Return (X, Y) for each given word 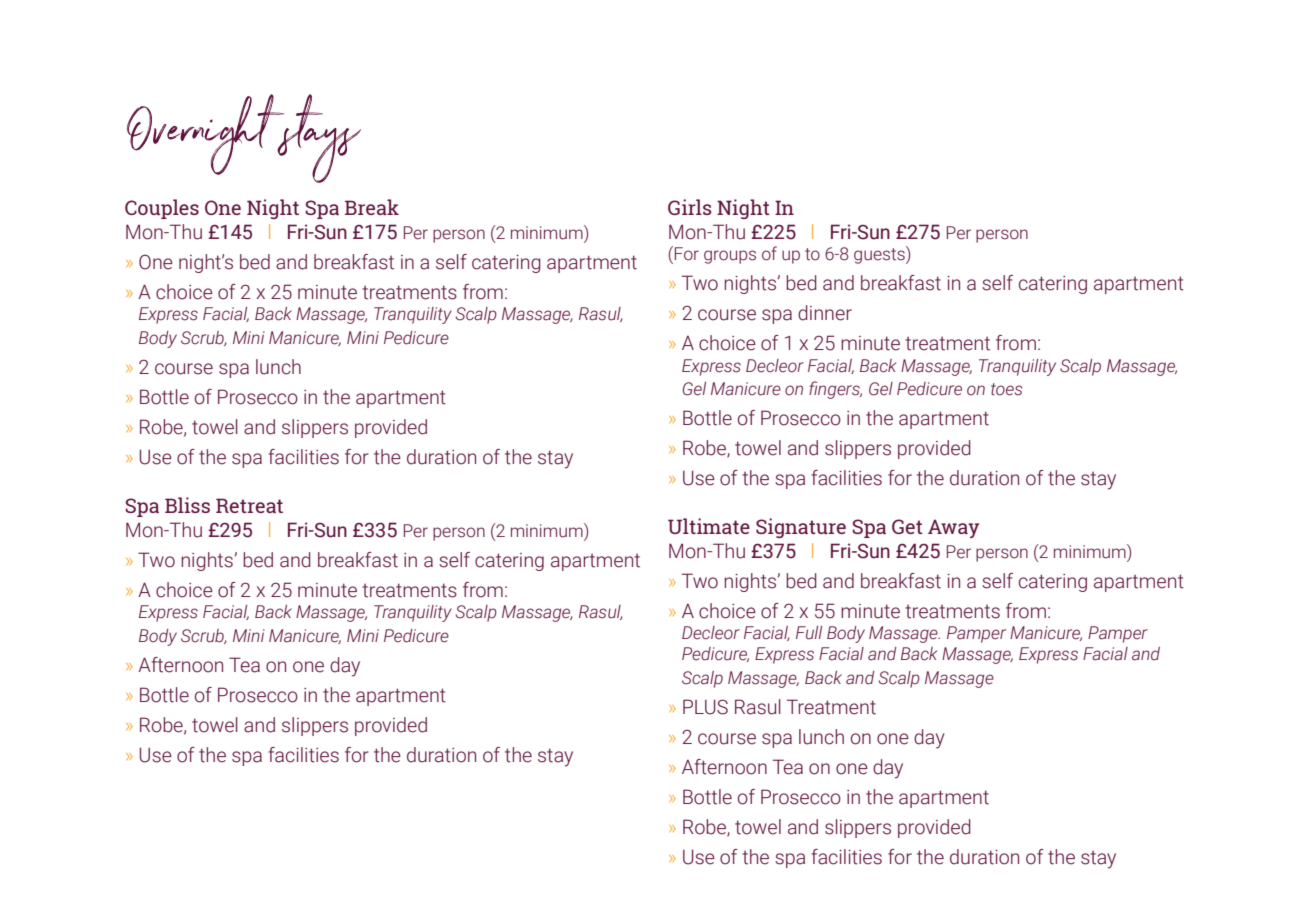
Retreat (249, 505)
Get (907, 526)
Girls (689, 207)
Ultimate (709, 526)
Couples (162, 209)
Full (809, 633)
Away (953, 529)
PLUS (705, 707)
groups (730, 257)
